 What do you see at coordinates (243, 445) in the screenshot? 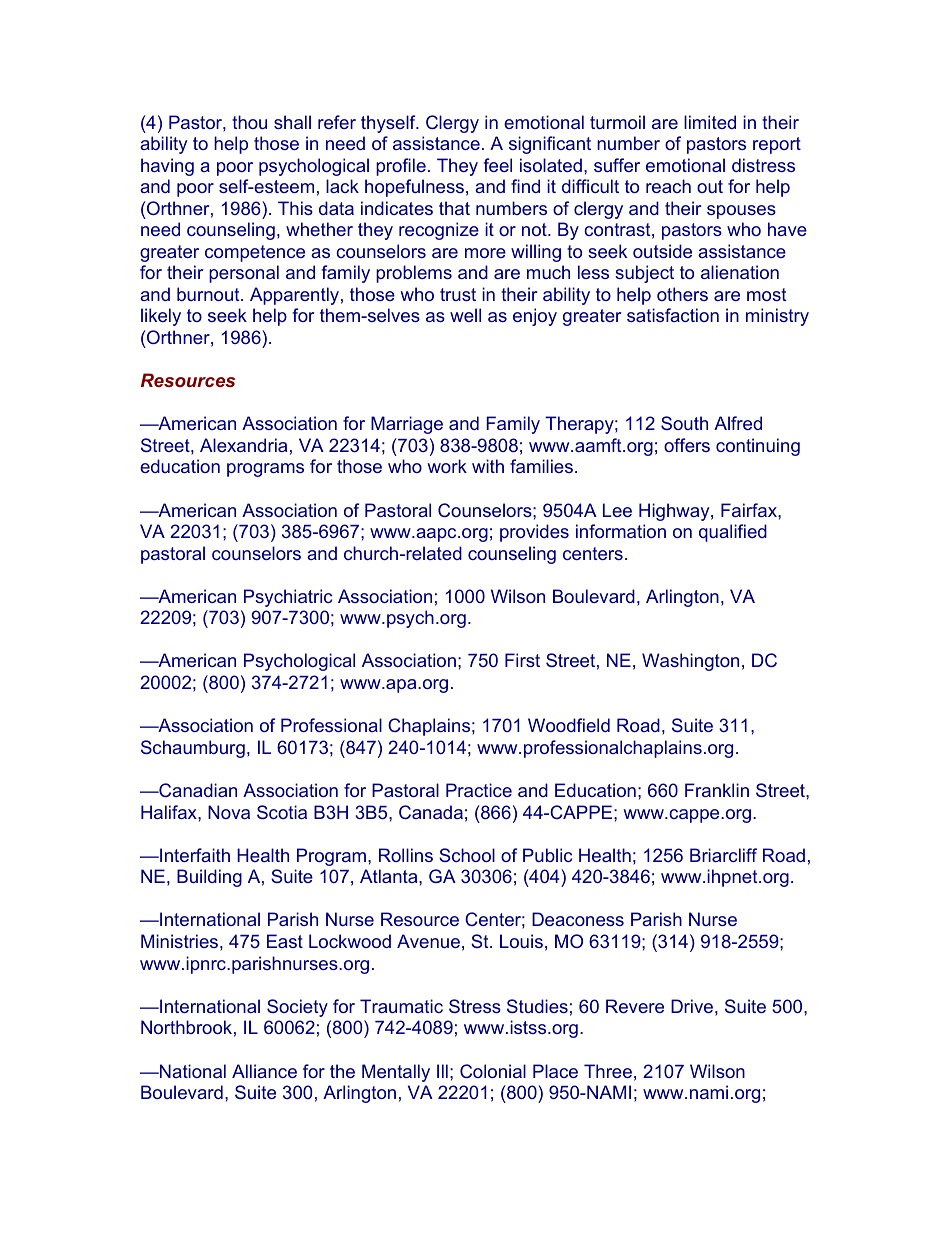
I see `Alexandria` at bounding box center [243, 445].
